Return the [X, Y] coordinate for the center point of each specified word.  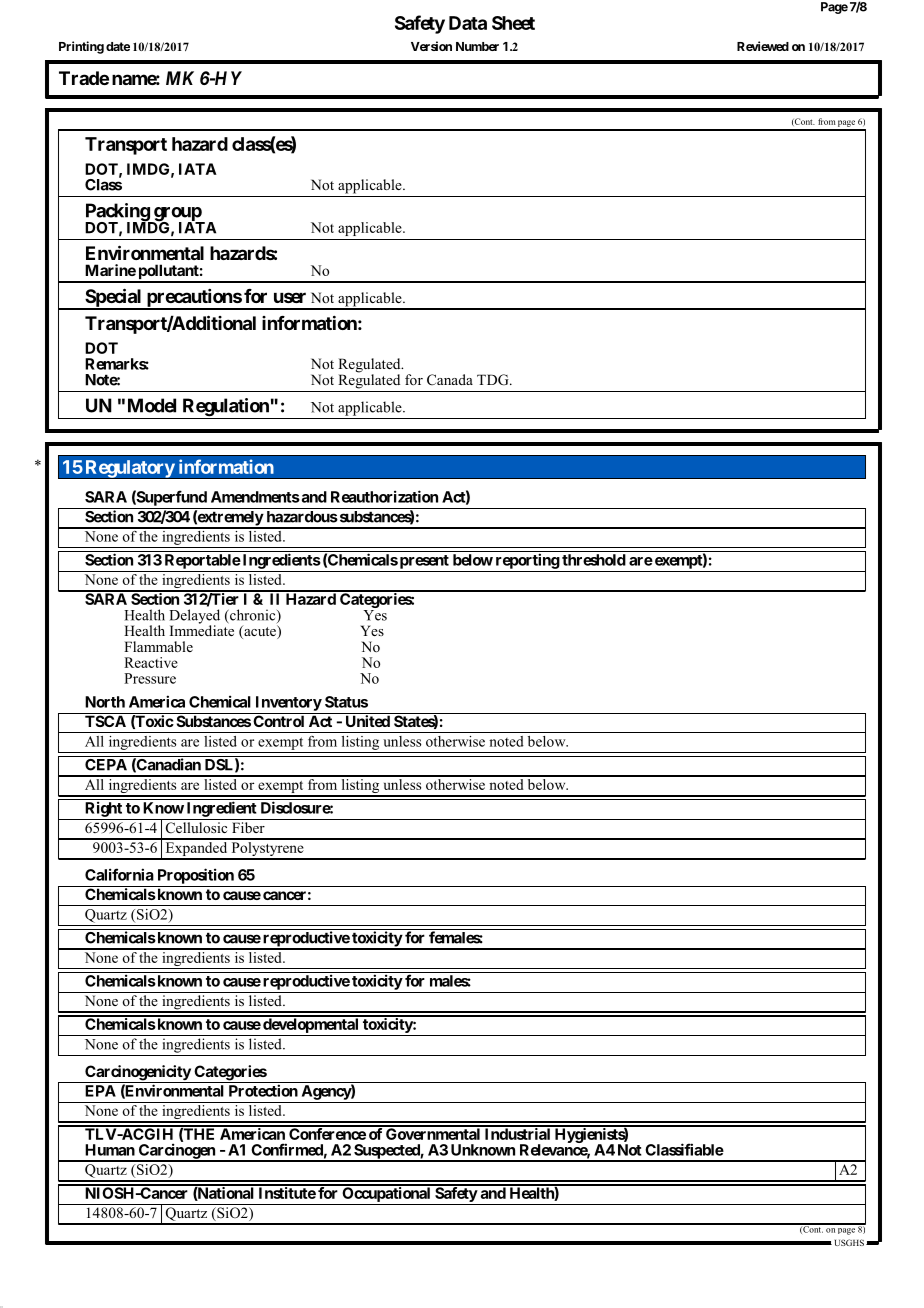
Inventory [289, 703]
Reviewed [763, 46]
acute [260, 632]
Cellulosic [196, 828]
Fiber [248, 827]
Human [110, 1150]
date [118, 46]
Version [431, 46]
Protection [263, 1090]
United [368, 721]
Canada [450, 379]
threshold [594, 560]
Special [113, 298]
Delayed [194, 617]
